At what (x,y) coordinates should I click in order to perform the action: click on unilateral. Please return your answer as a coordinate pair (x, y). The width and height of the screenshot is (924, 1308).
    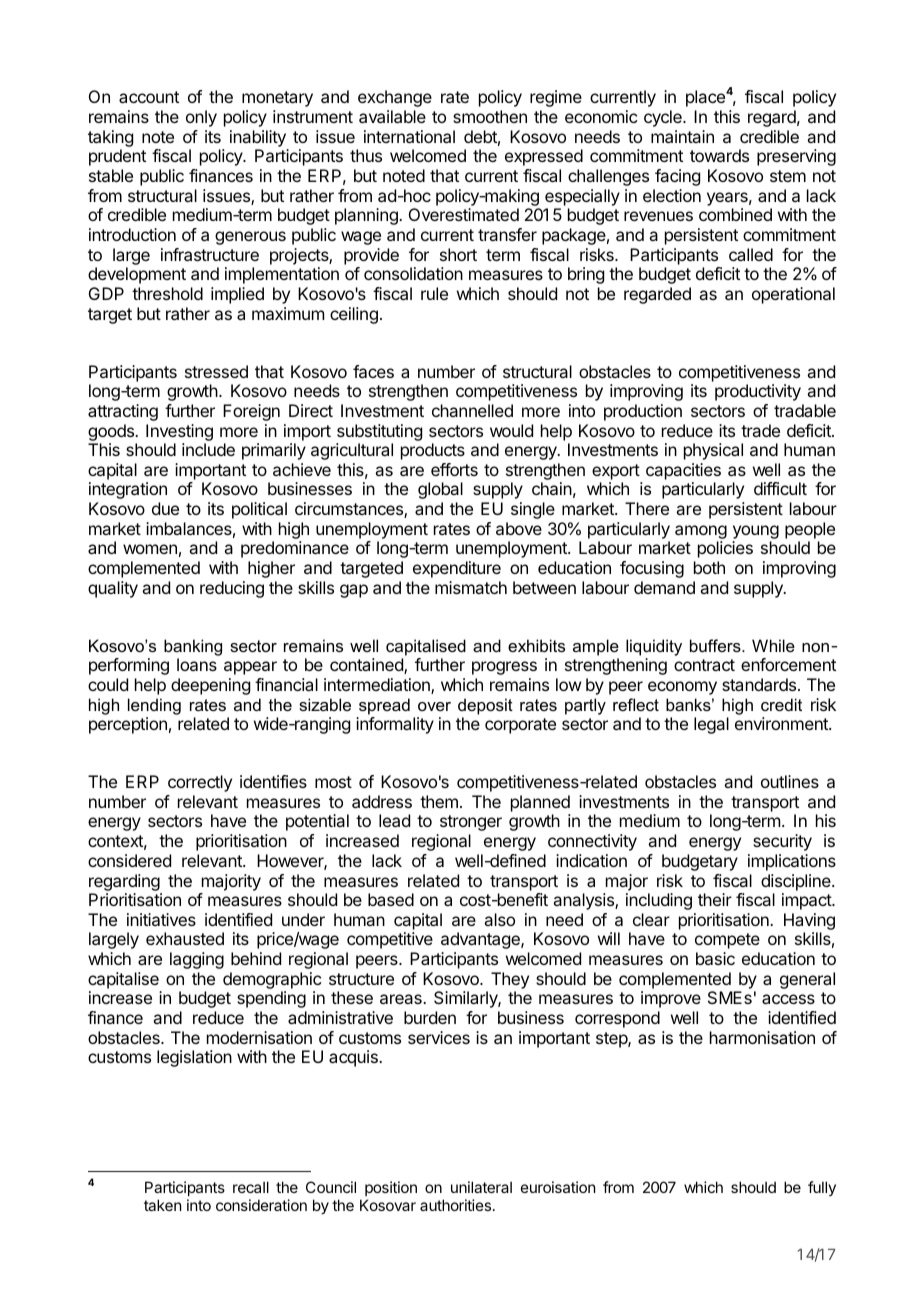
    Looking at the image, I should click on (481, 1187).
